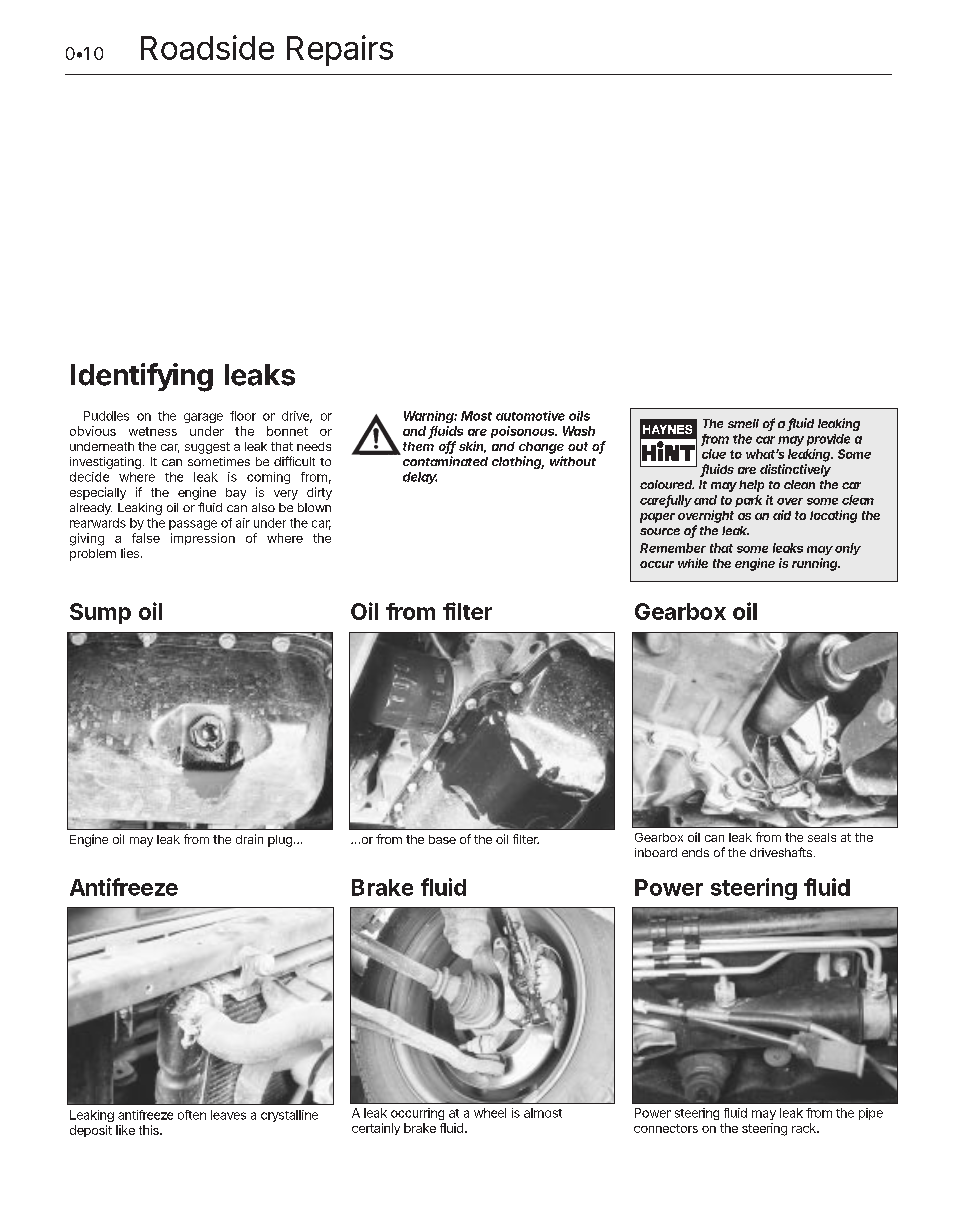  Describe the element at coordinates (471, 446) in the page. I see `skin` at that location.
